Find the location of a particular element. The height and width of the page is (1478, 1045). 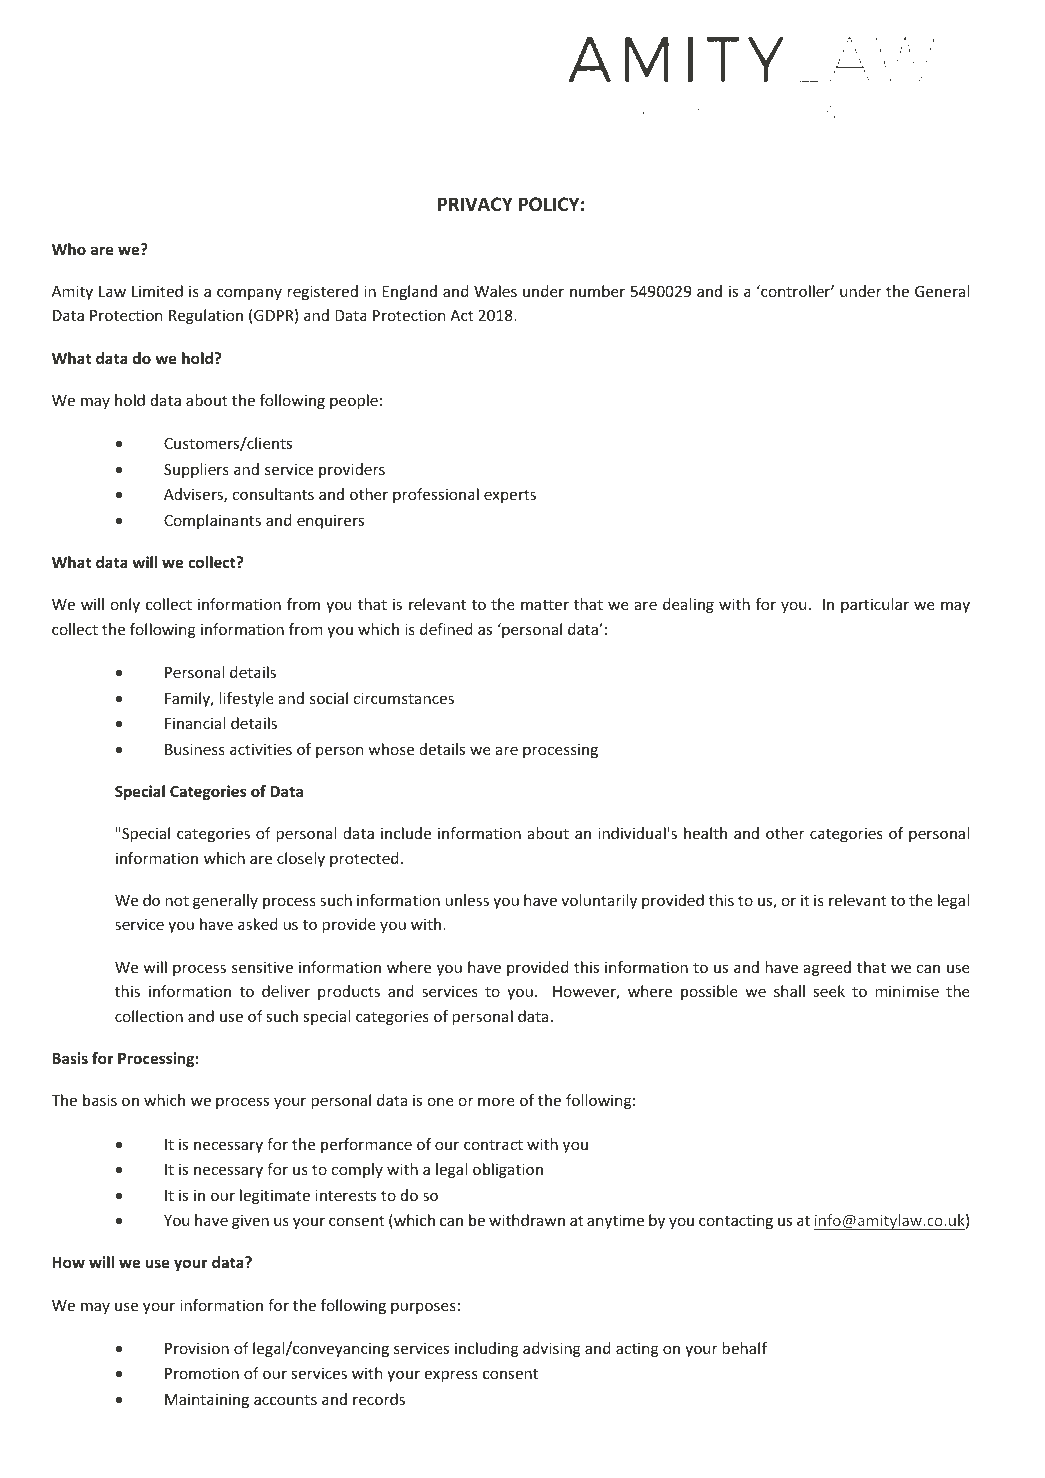

number is located at coordinates (597, 291).
